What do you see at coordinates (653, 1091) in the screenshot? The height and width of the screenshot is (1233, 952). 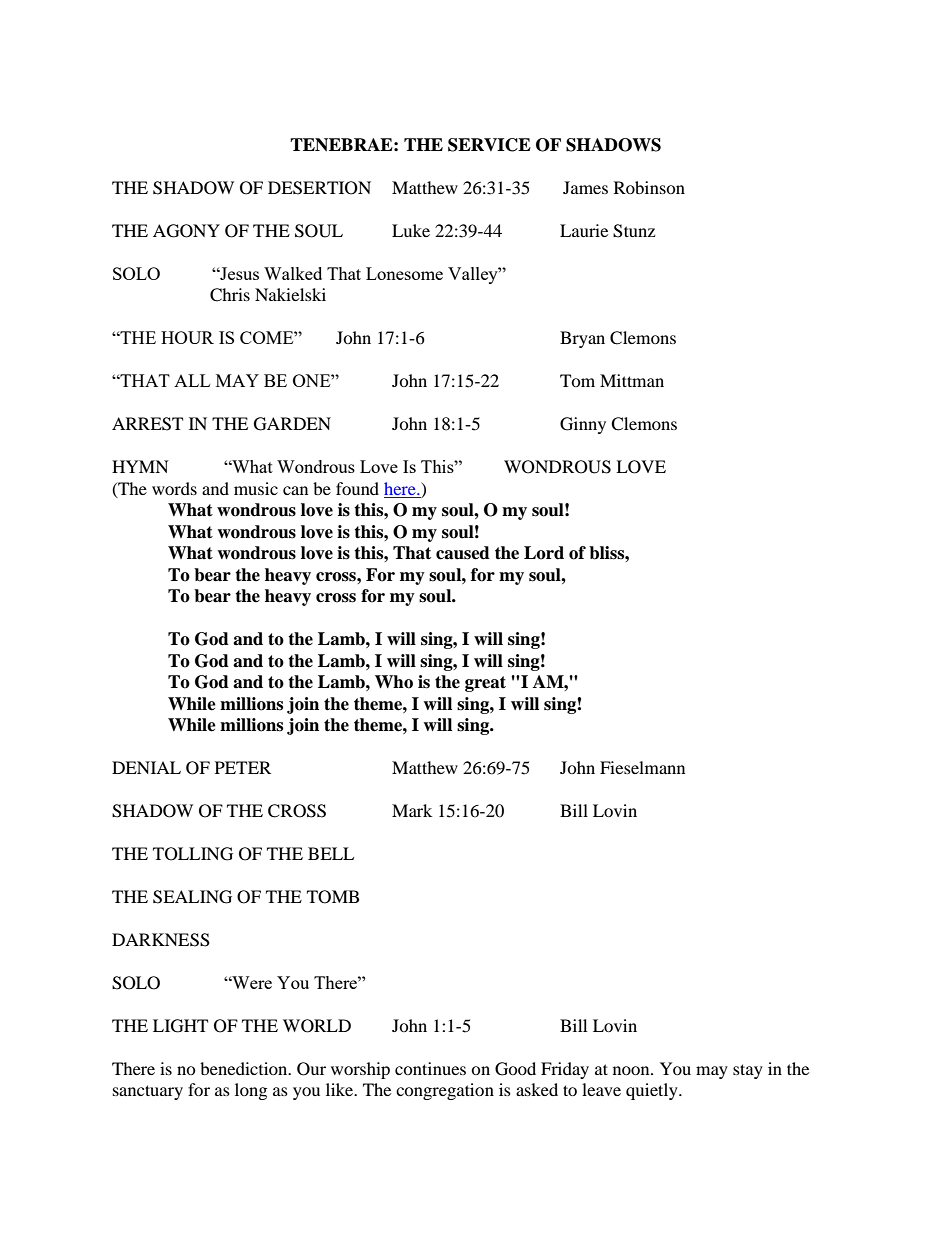 I see `quietly` at bounding box center [653, 1091].
